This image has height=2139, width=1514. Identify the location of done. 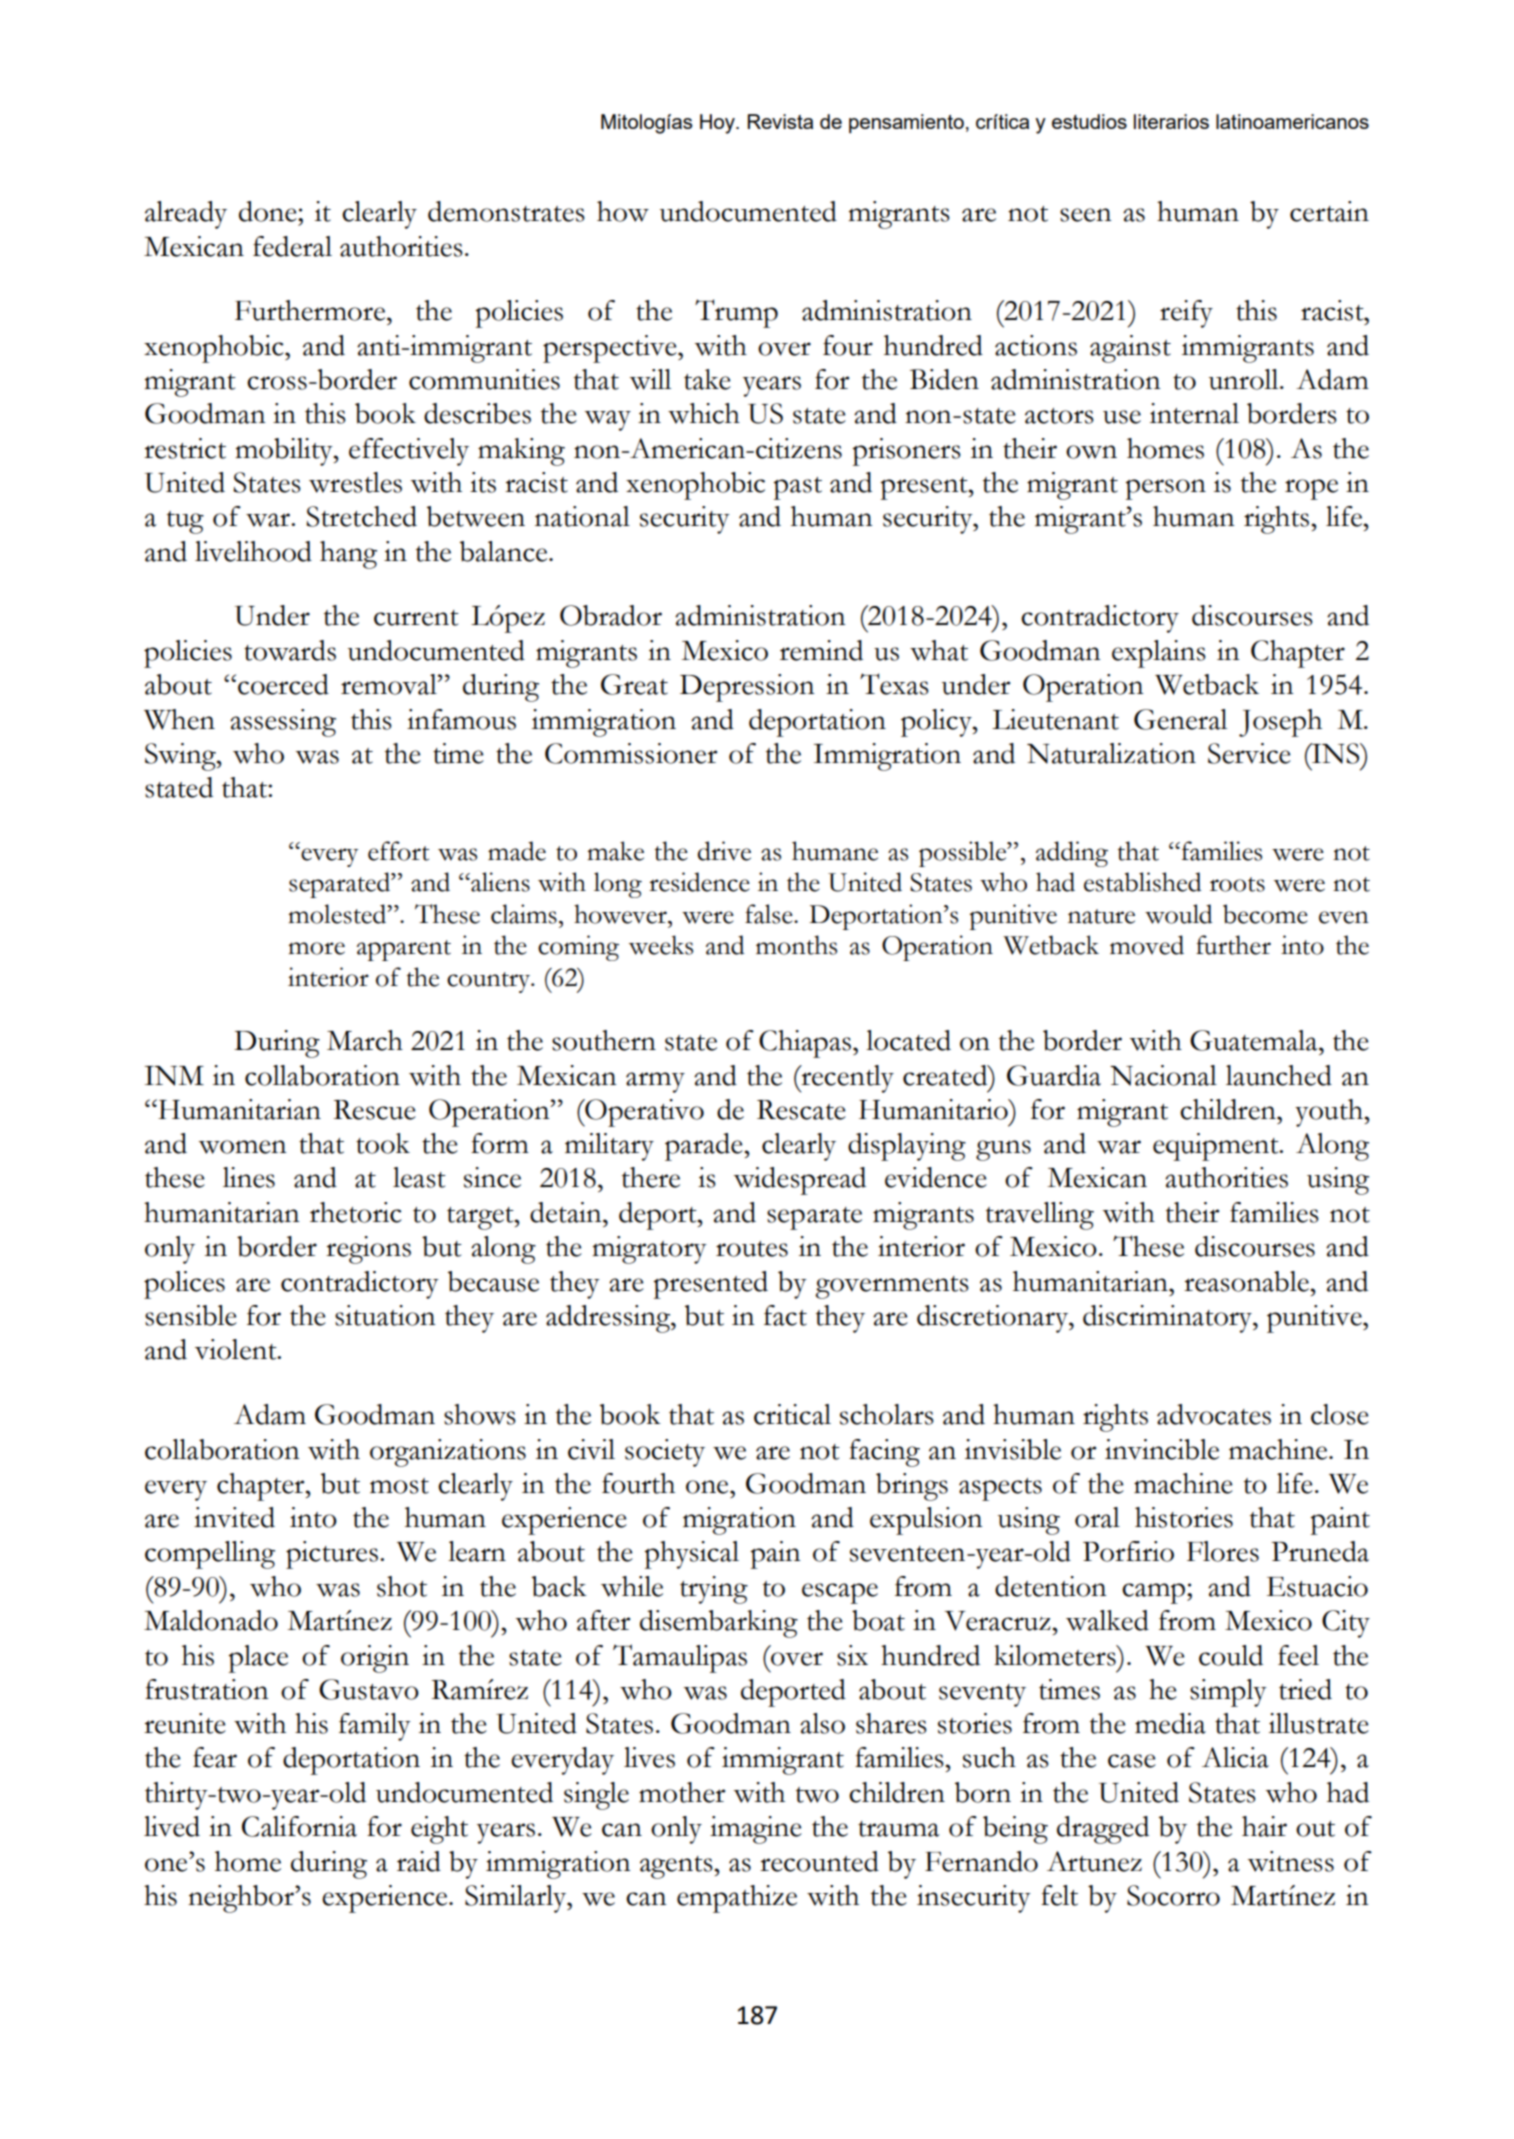
(269, 211).
